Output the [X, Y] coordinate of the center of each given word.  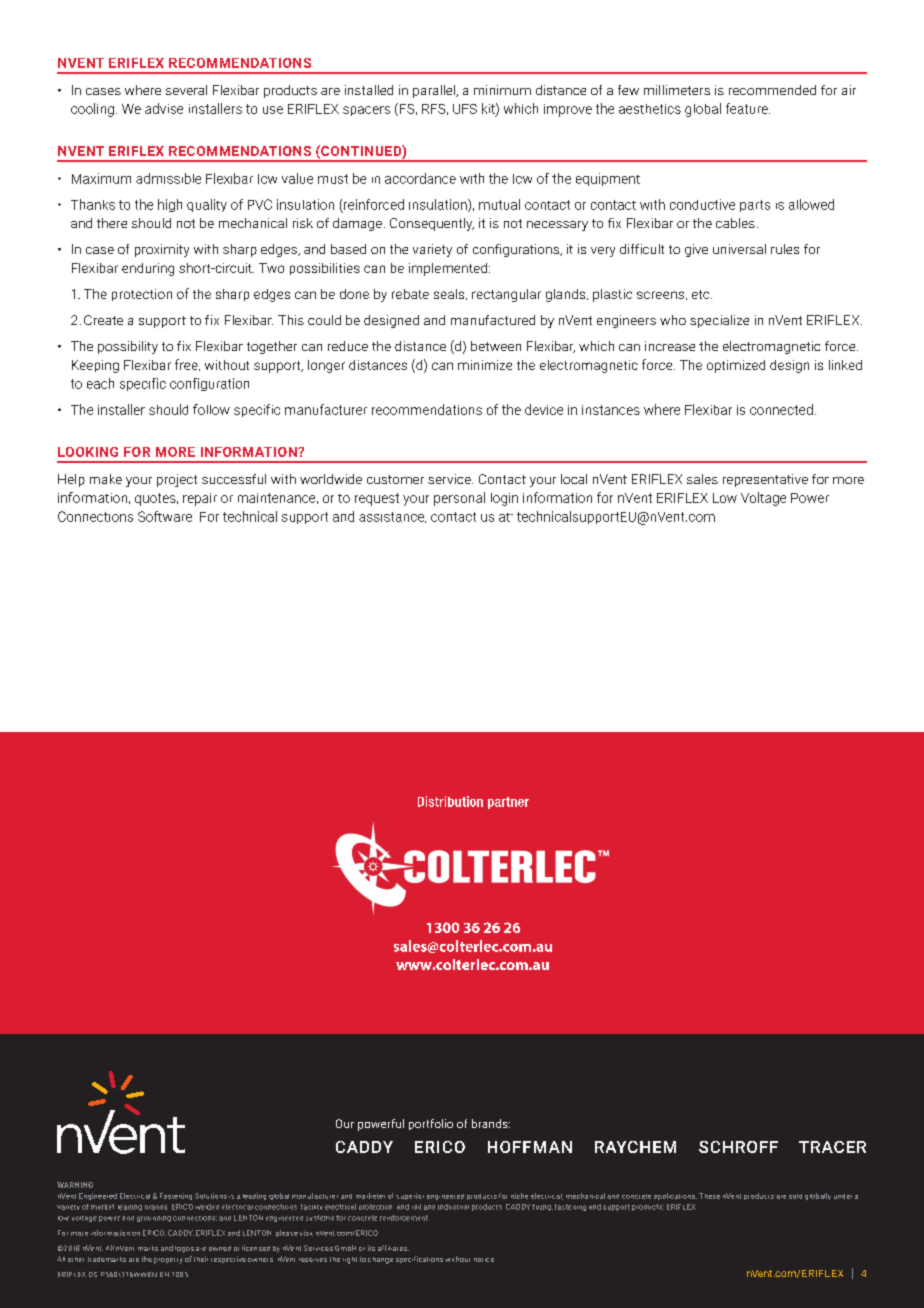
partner [508, 803]
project [177, 480]
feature [748, 108]
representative [765, 480]
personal [459, 499]
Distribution [450, 801]
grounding [154, 1219]
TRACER [832, 1147]
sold [795, 1196]
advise [164, 108]
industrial [453, 1207]
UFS [465, 109]
